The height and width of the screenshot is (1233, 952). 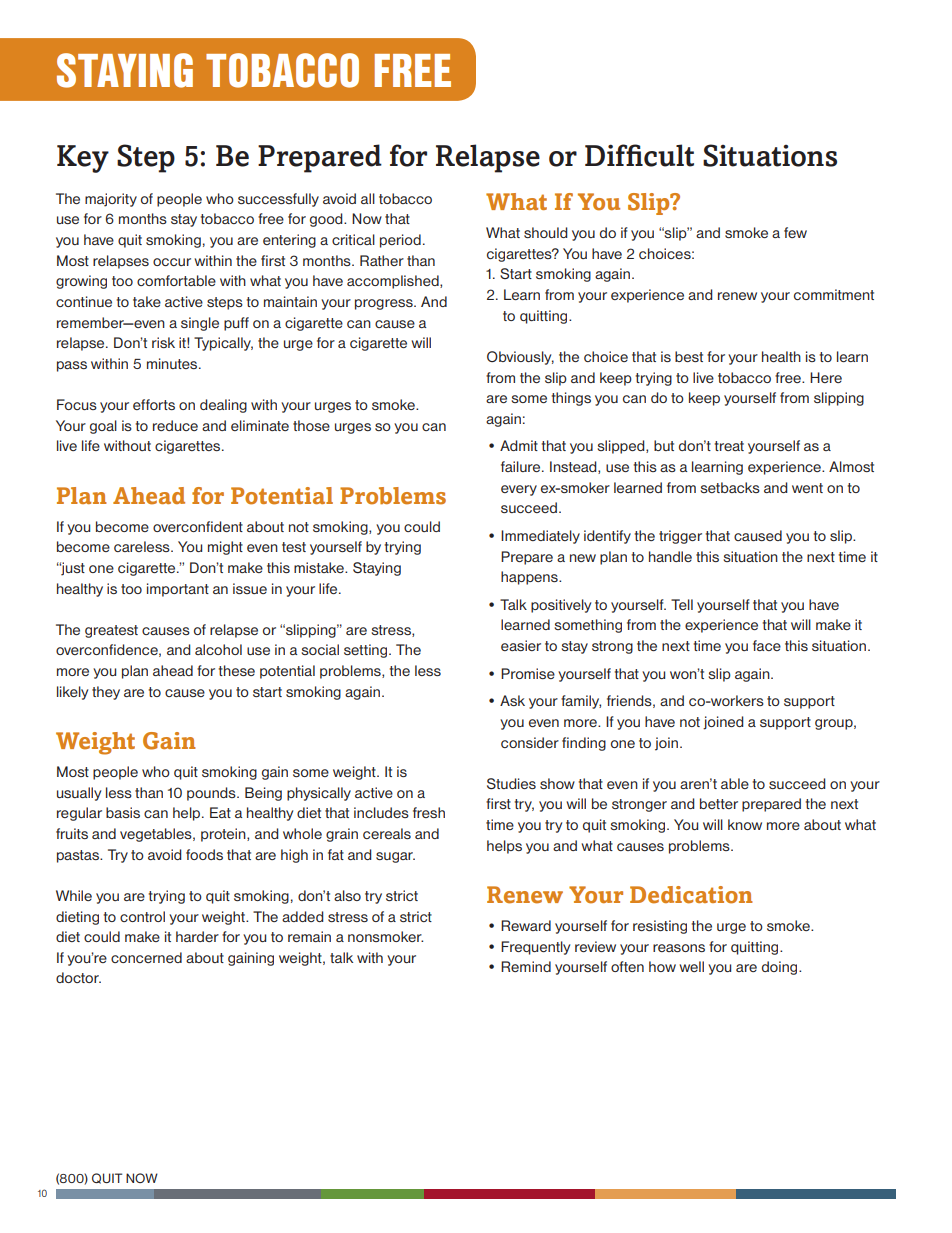 I want to click on face, so click(x=767, y=645).
